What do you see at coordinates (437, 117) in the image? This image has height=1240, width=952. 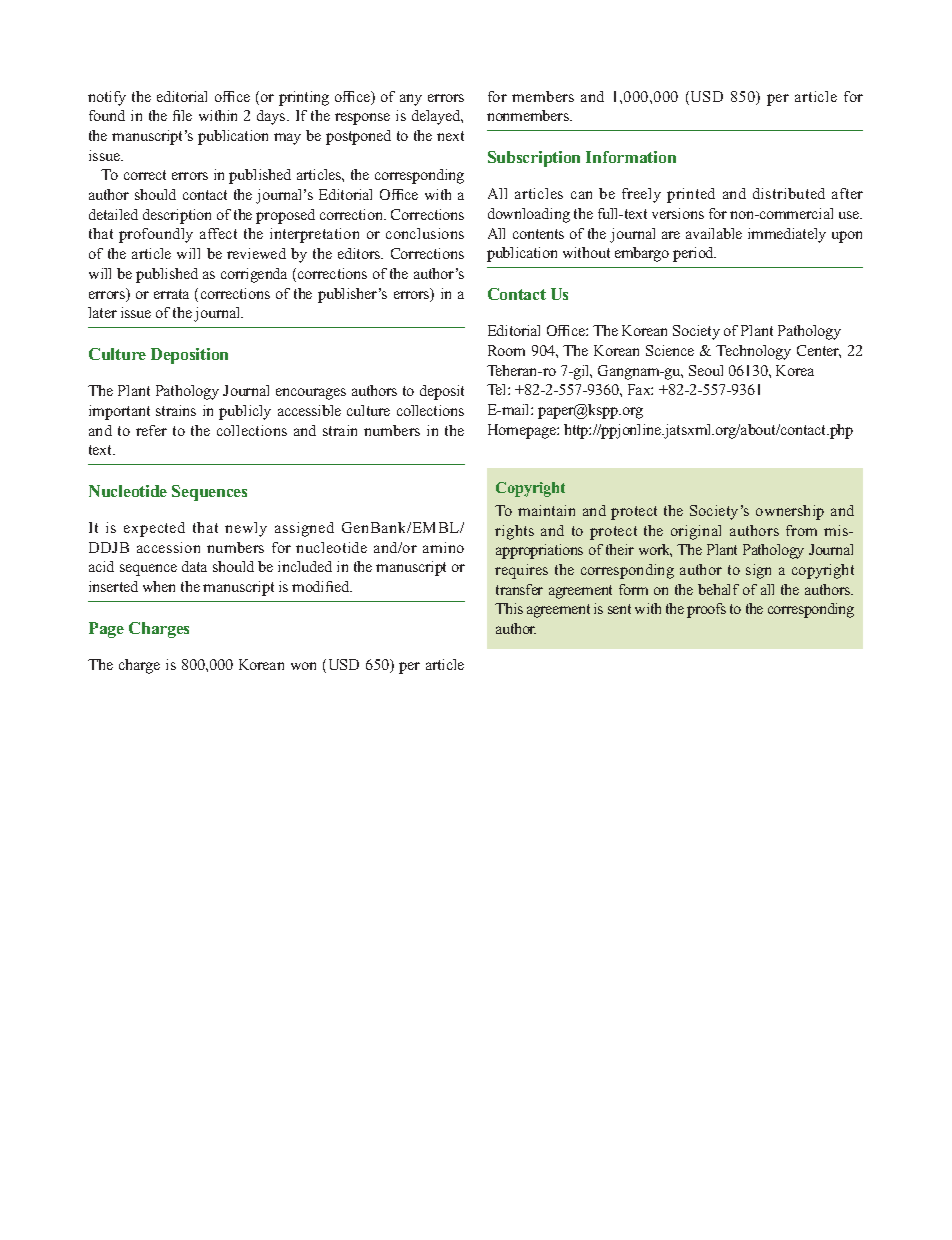 I see `delayed` at bounding box center [437, 117].
